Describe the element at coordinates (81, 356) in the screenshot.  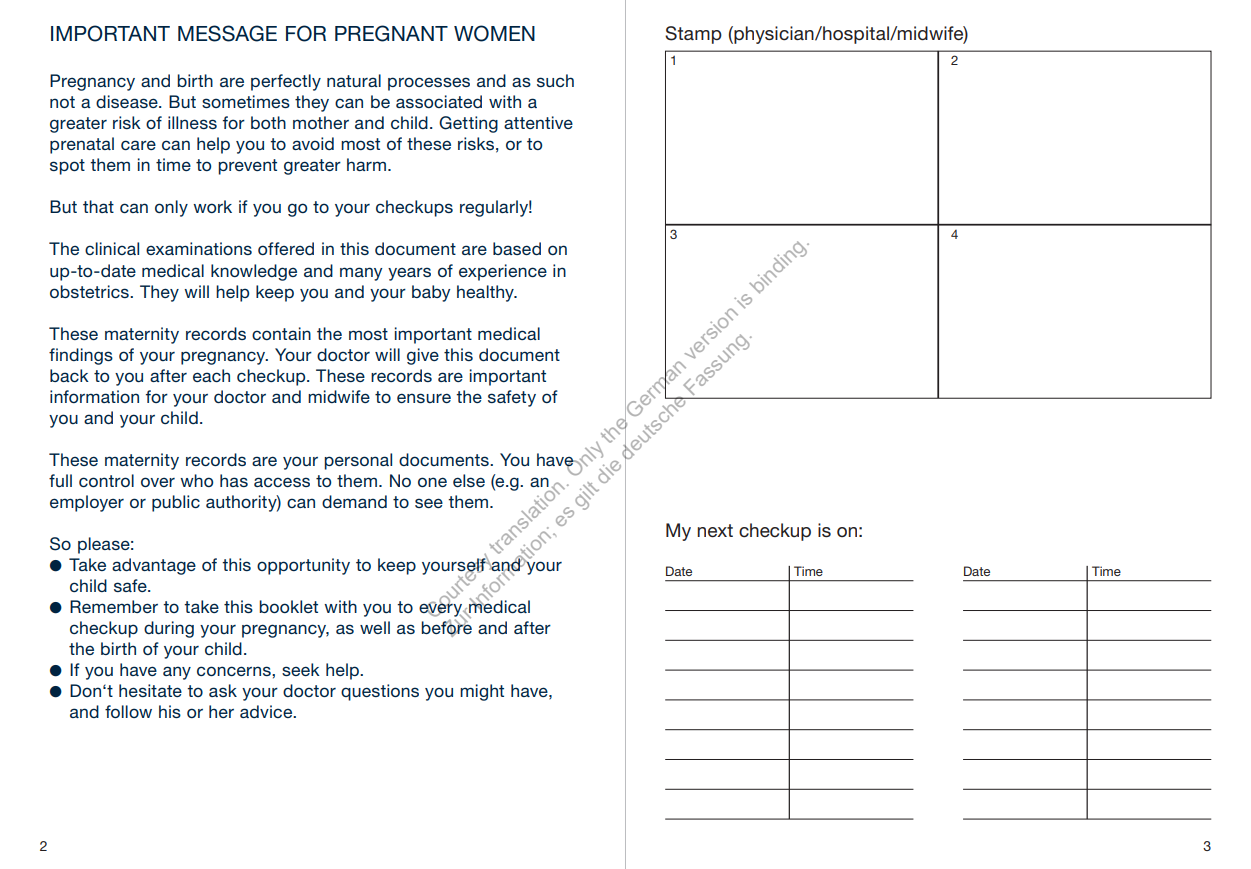
I see `findings` at that location.
